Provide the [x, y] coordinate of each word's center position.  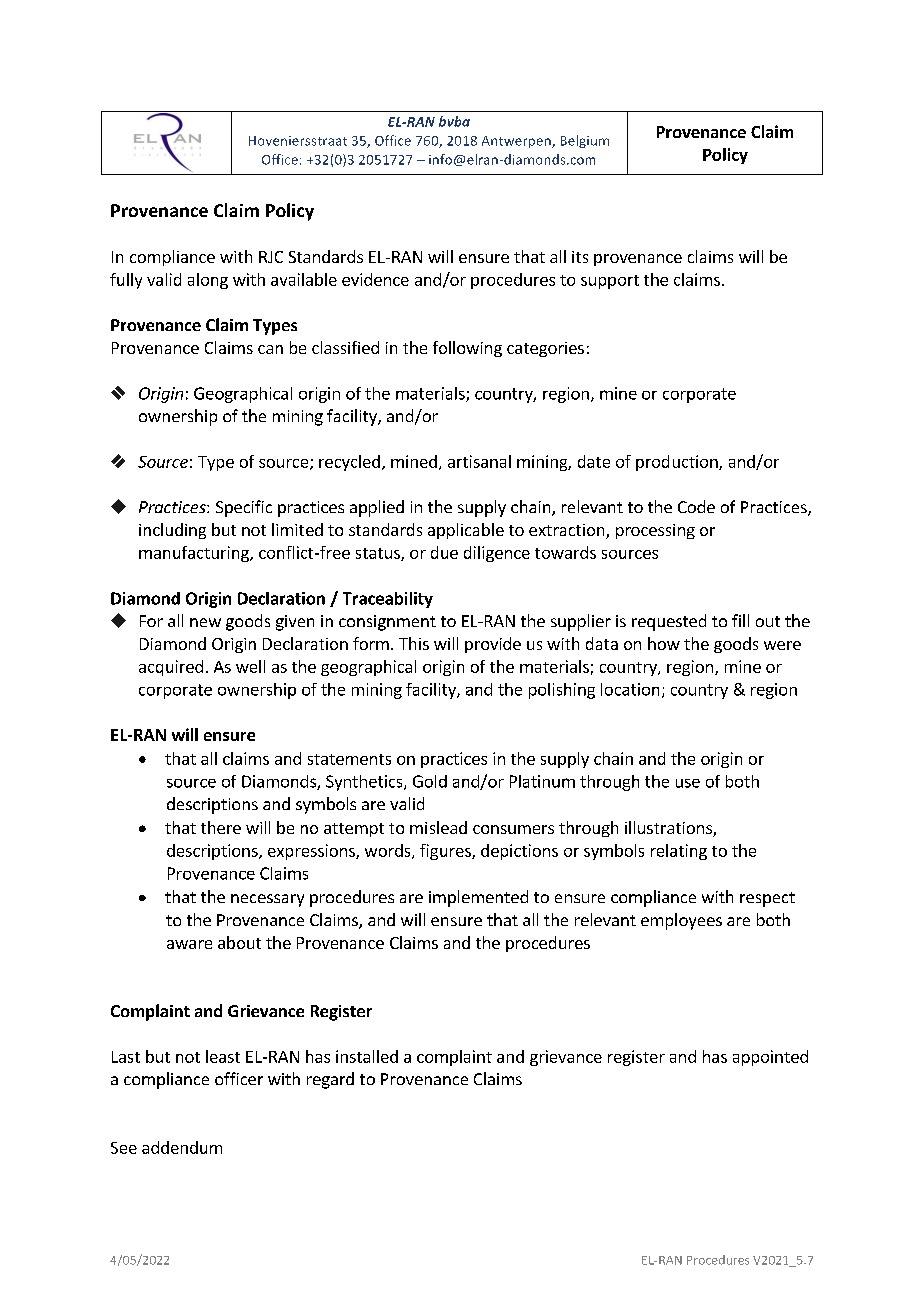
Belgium [585, 141]
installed [367, 1056]
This [414, 643]
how [664, 643]
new [205, 622]
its [580, 257]
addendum [182, 1147]
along [208, 281]
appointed [770, 1058]
